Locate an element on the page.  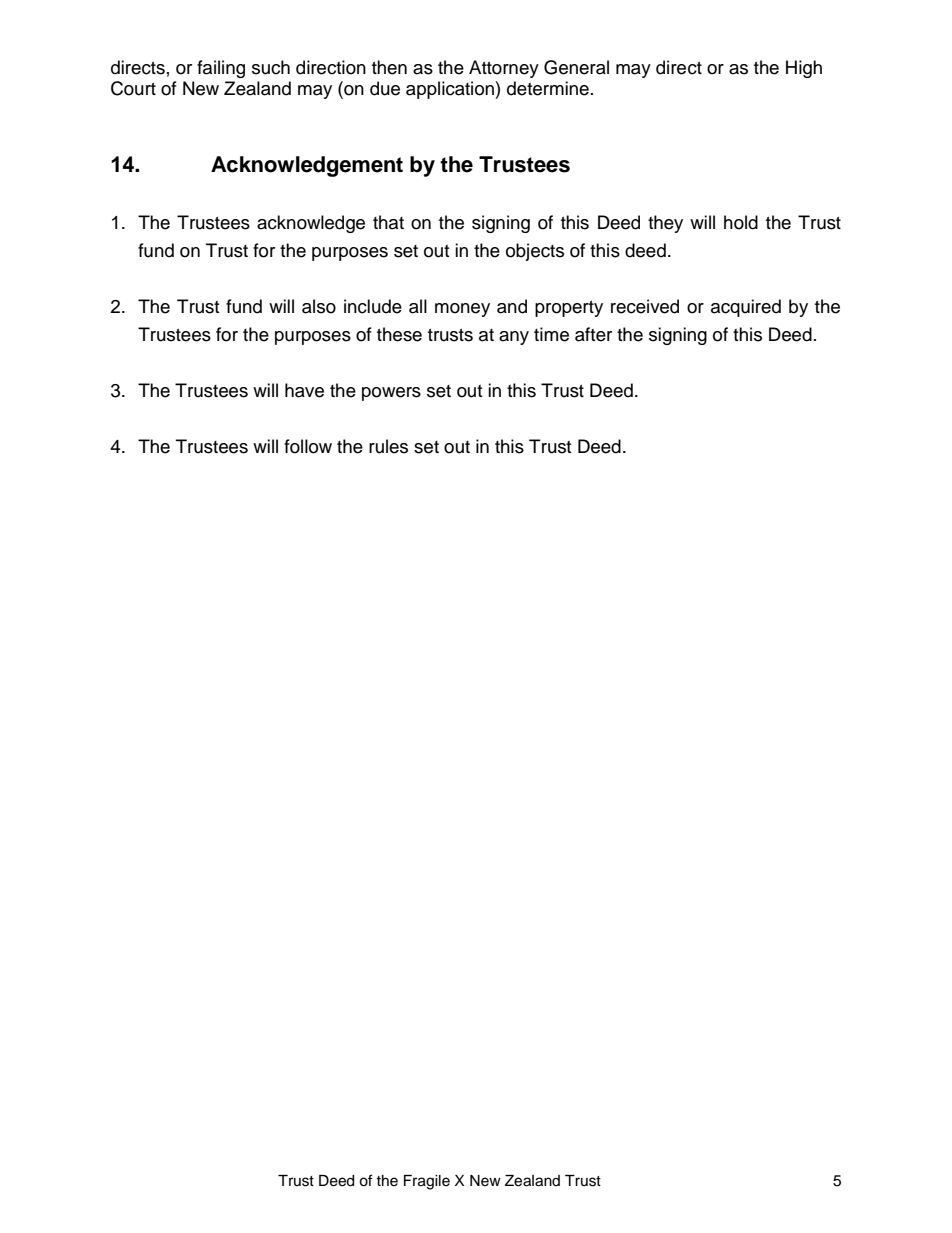
after is located at coordinates (593, 334).
